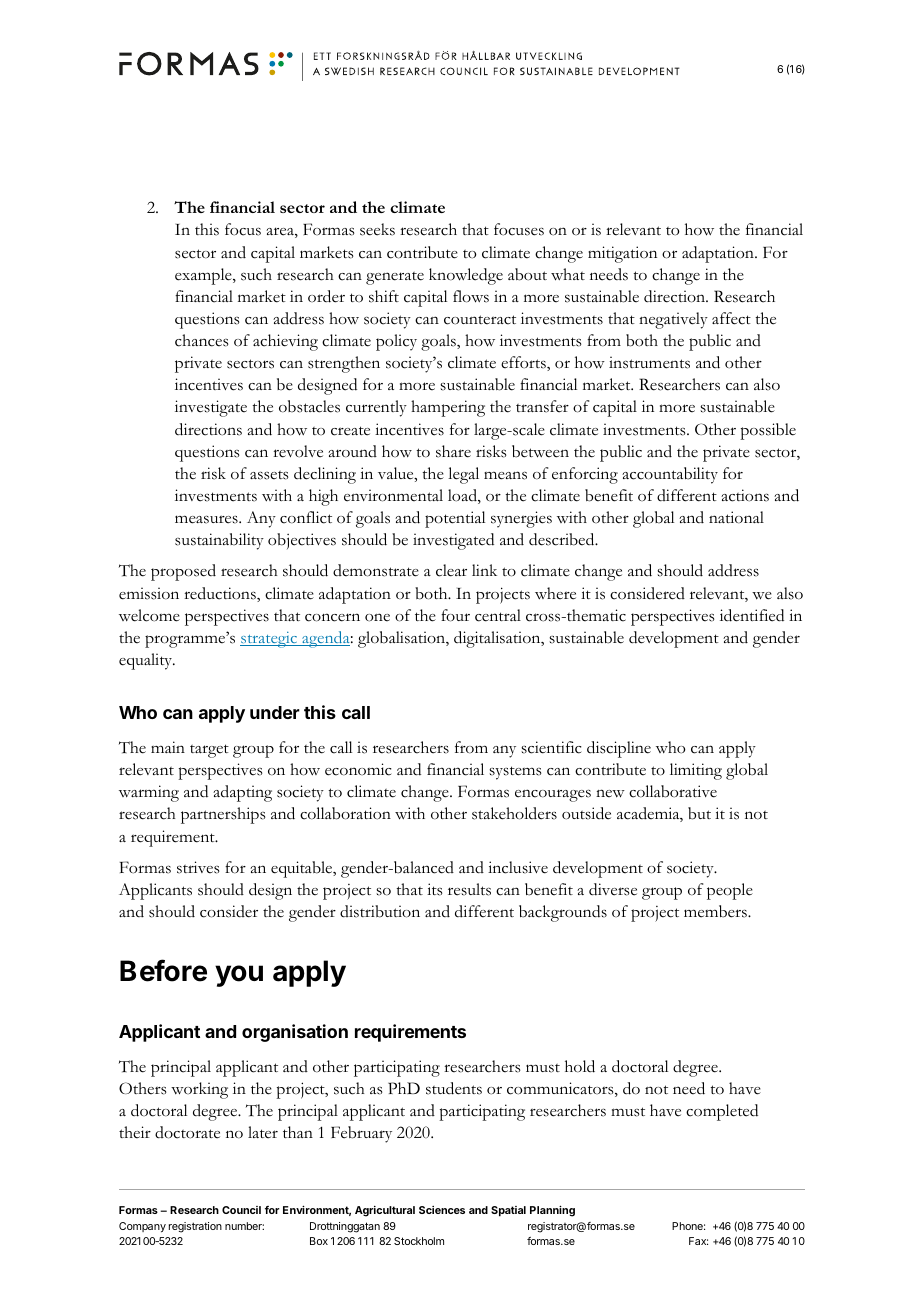  I want to click on Sciences, so click(442, 1210).
